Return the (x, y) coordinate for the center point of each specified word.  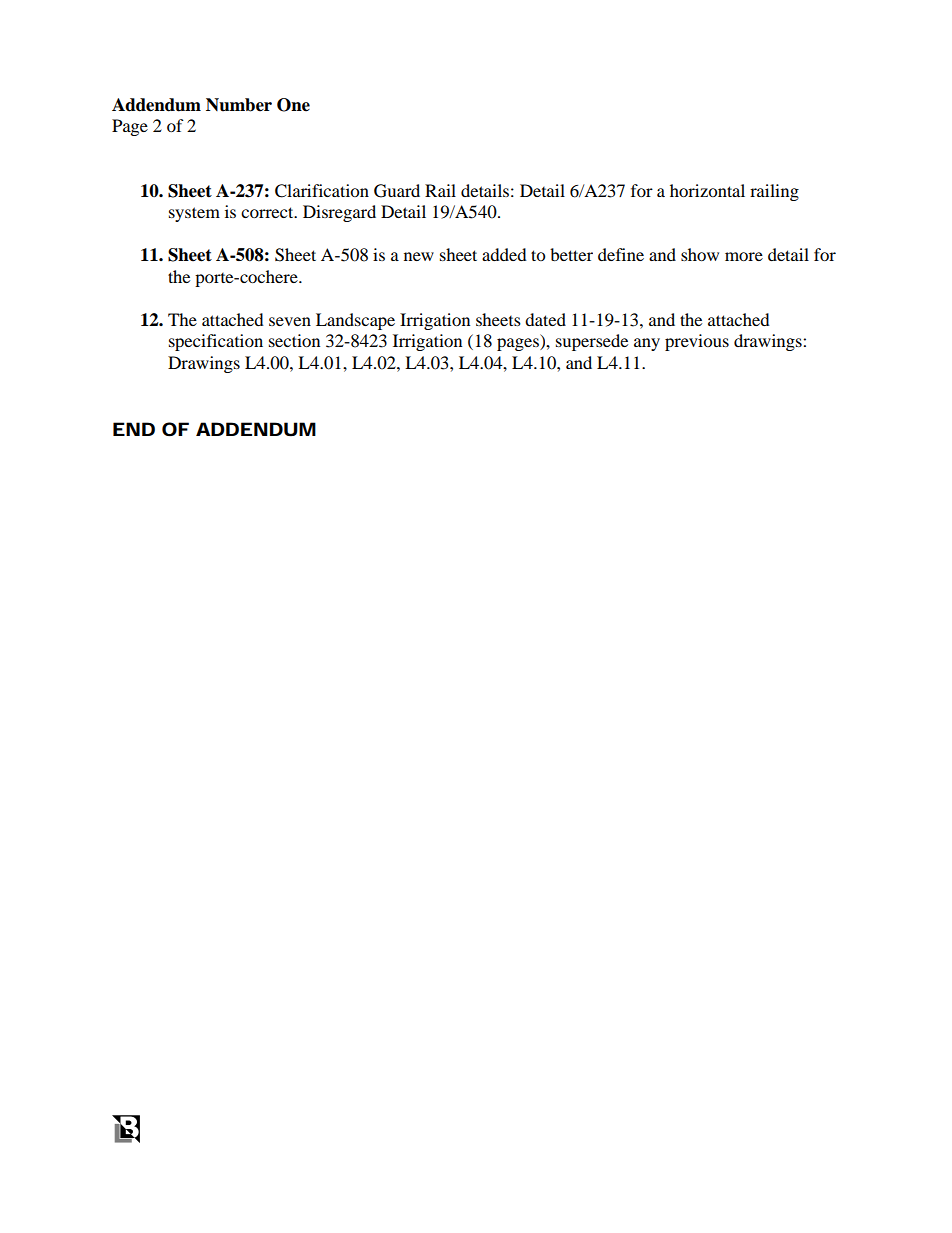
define (621, 254)
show (700, 254)
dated (545, 319)
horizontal (707, 190)
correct (268, 212)
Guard (397, 191)
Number (239, 105)
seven (290, 321)
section (294, 340)
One (293, 105)
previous (697, 342)
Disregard (339, 213)
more (744, 256)
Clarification (322, 191)
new (419, 256)
